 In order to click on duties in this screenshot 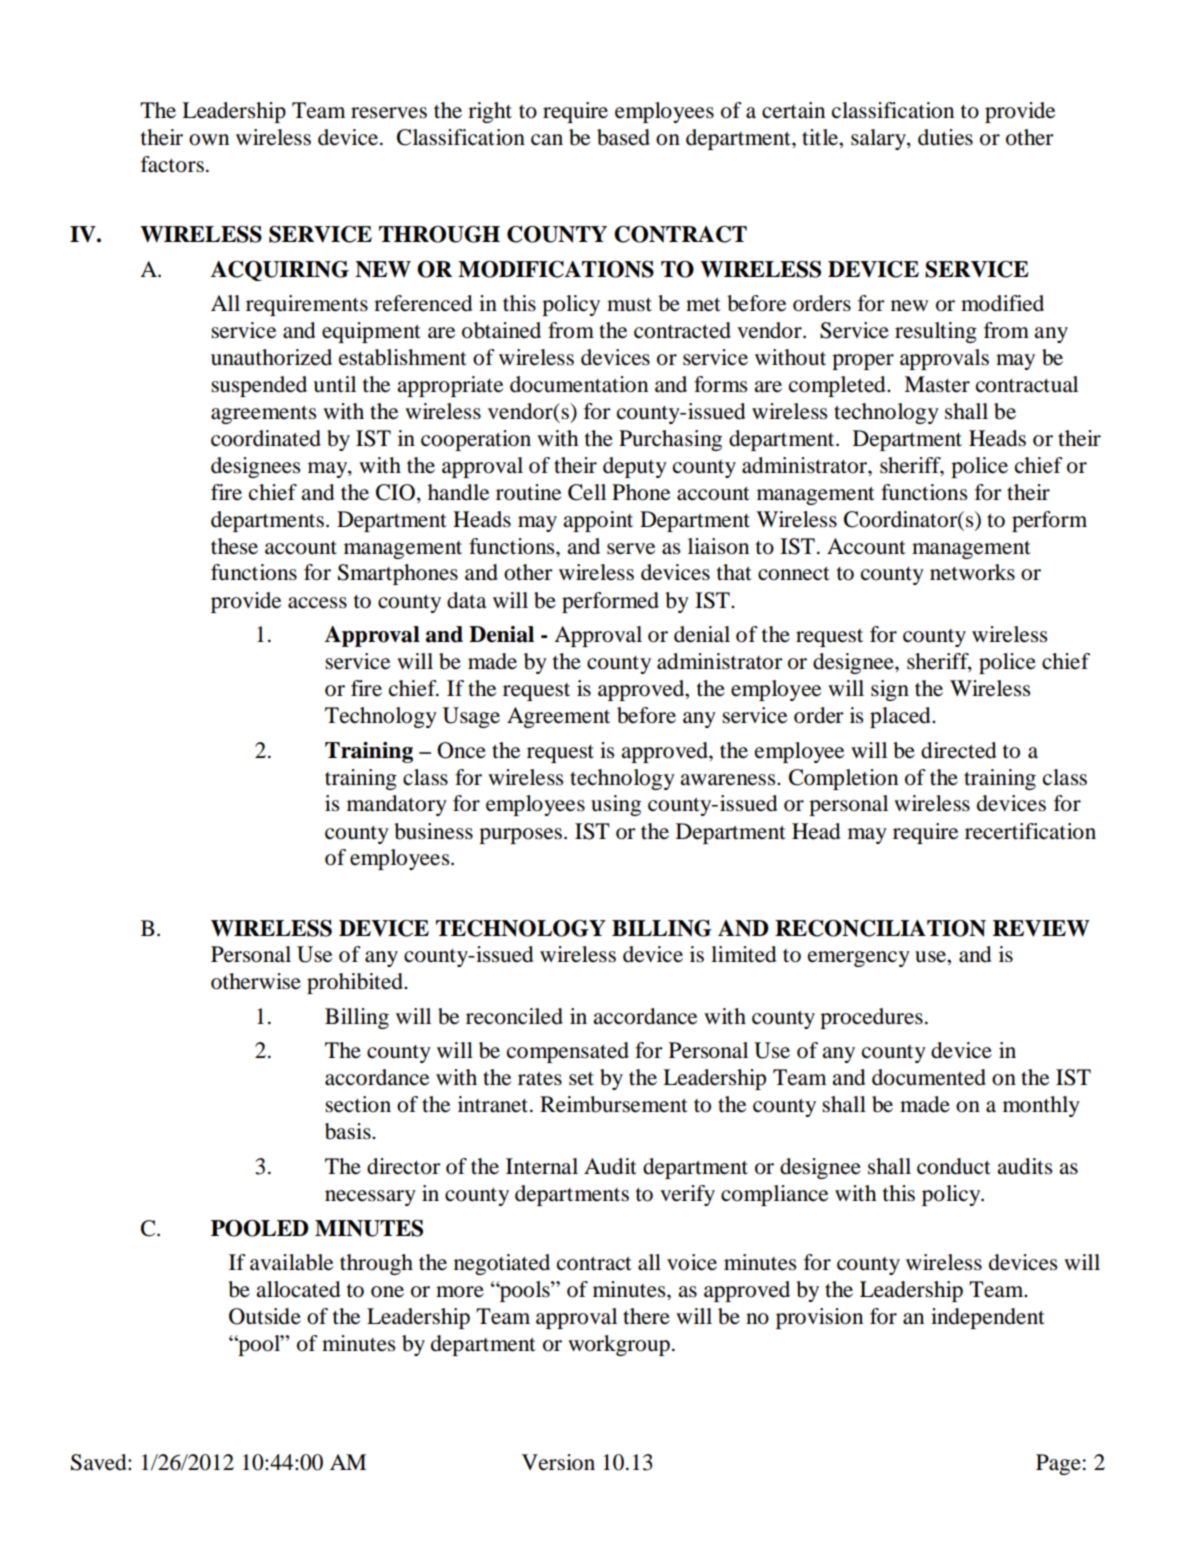, I will do `click(945, 137)`.
